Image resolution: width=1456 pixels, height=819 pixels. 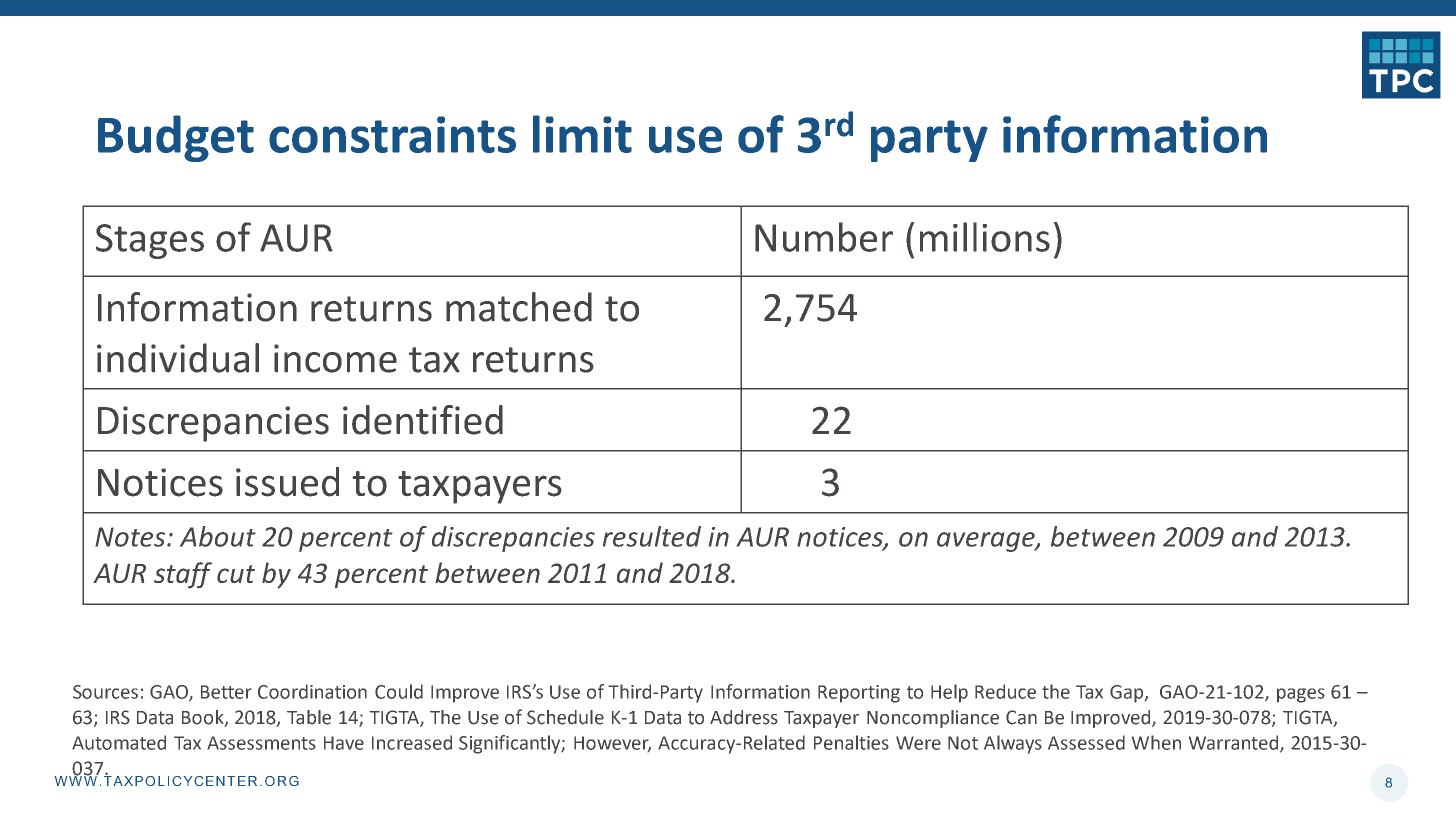 What do you see at coordinates (859, 694) in the page?
I see `Reporting` at bounding box center [859, 694].
